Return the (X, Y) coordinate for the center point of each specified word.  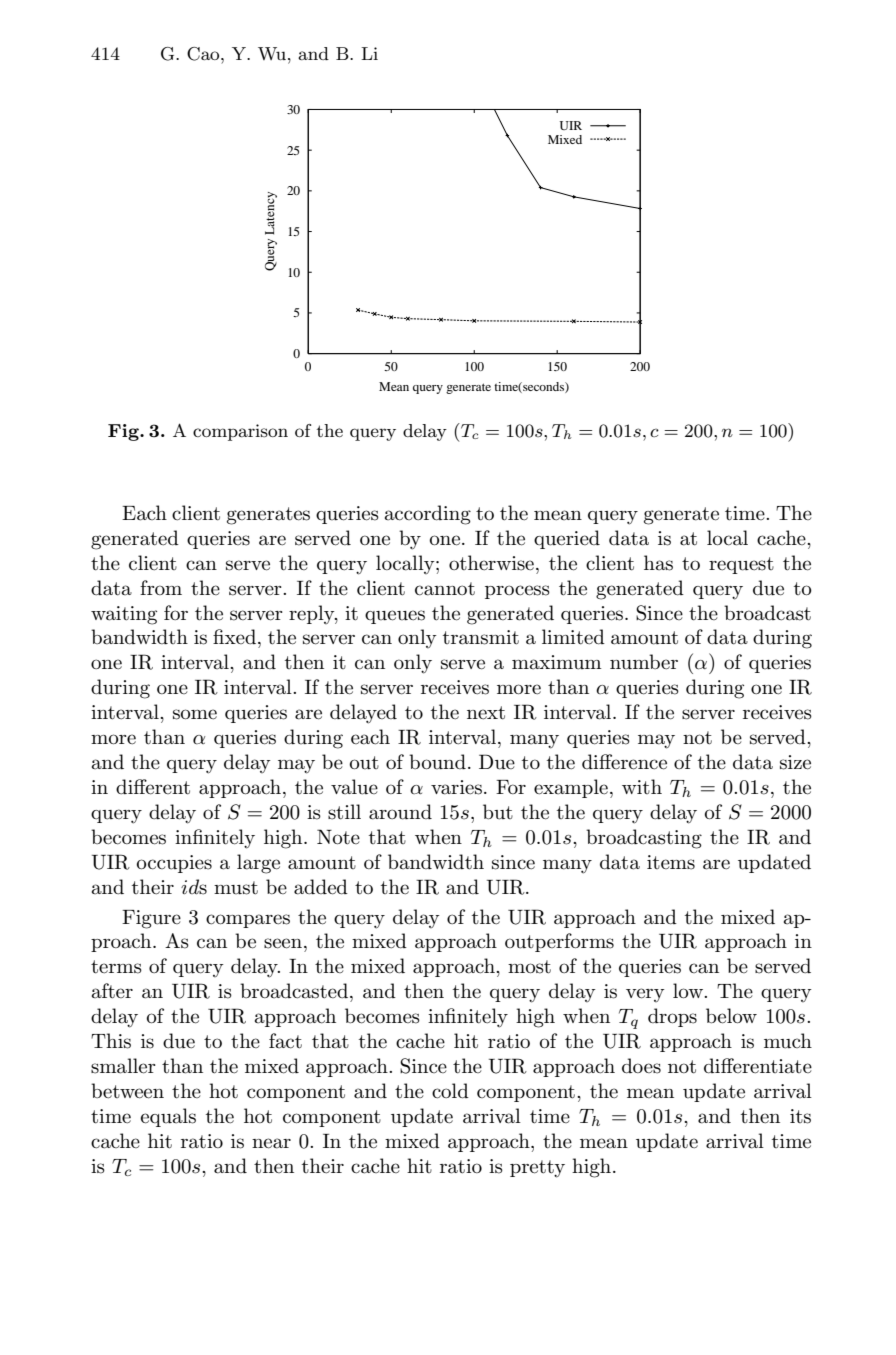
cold (450, 1091)
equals (168, 1117)
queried (567, 539)
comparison (240, 432)
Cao (204, 54)
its (800, 1116)
